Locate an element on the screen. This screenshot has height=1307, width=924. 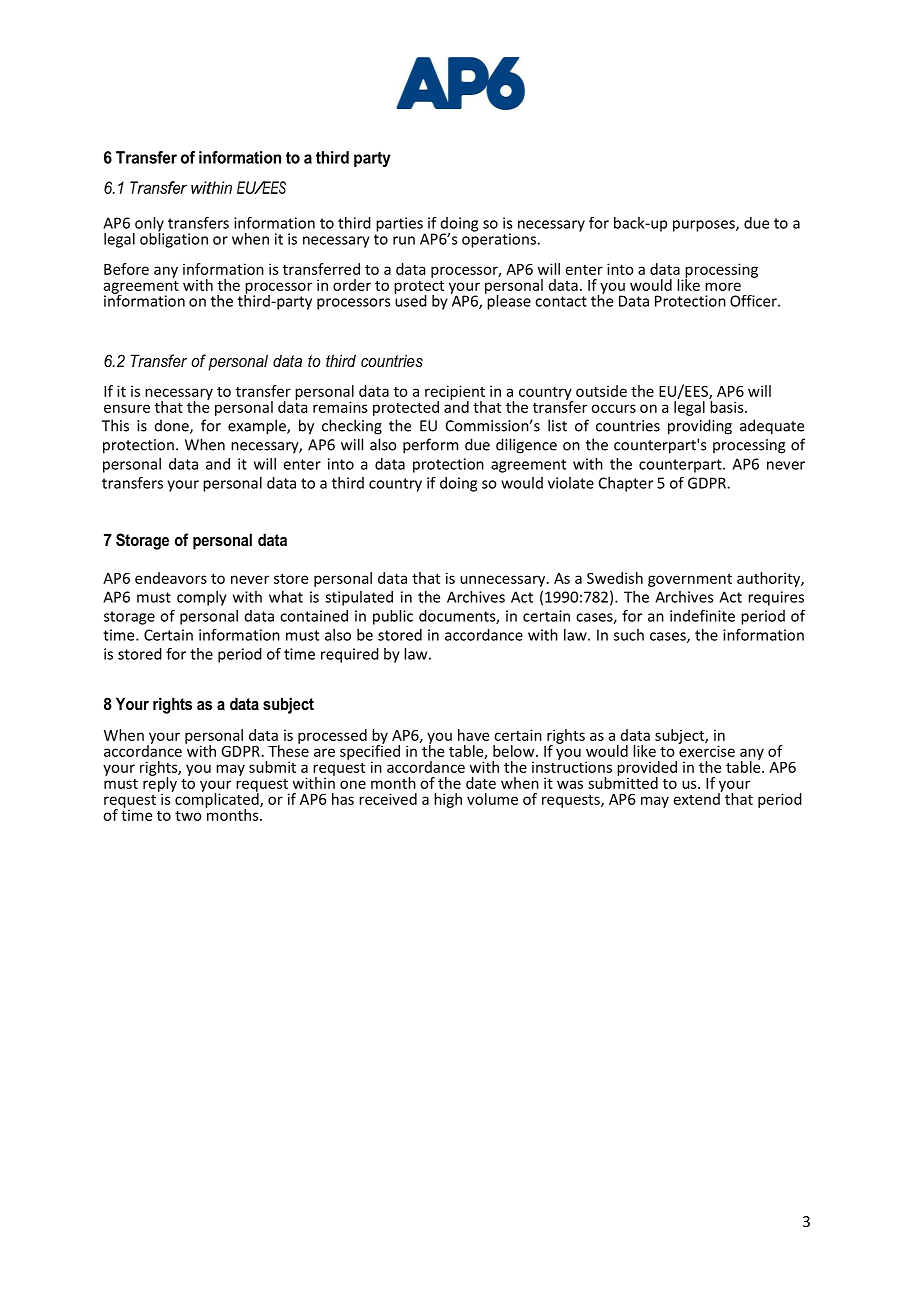
endeavors is located at coordinates (171, 578).
